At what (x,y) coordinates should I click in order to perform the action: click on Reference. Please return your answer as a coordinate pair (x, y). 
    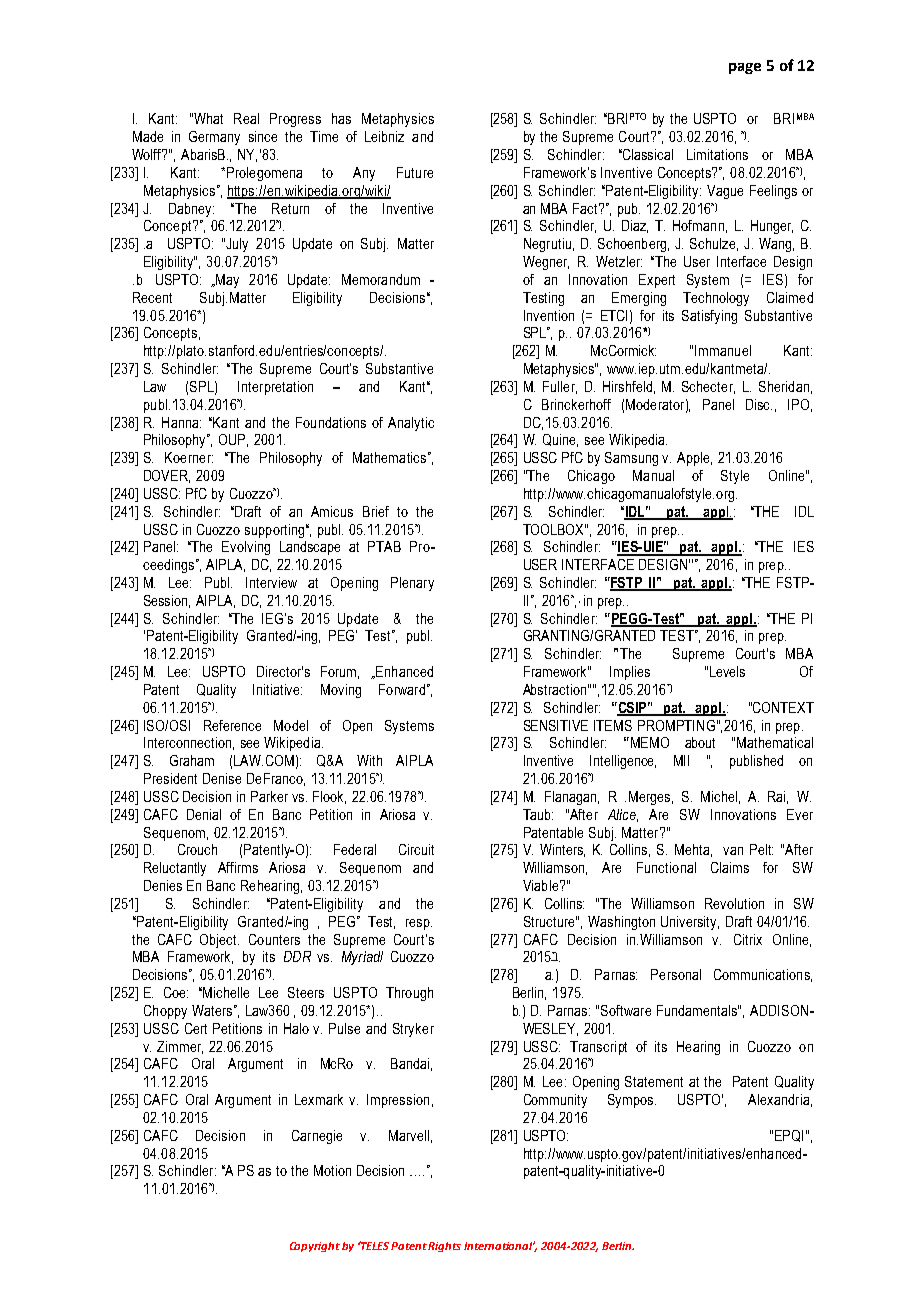
    Looking at the image, I should click on (232, 725).
